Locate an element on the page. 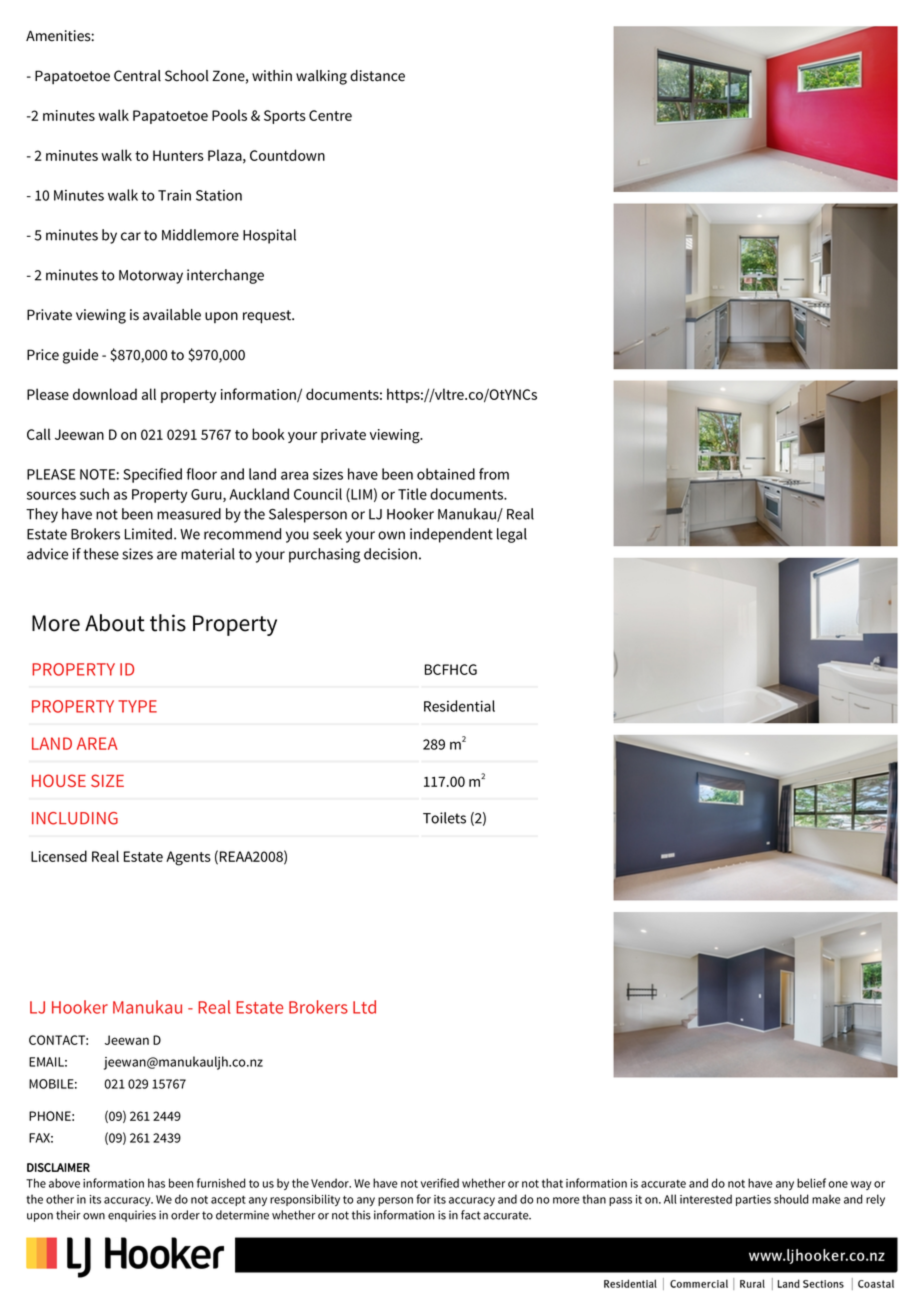 This image has width=924, height=1308. About is located at coordinates (115, 623).
